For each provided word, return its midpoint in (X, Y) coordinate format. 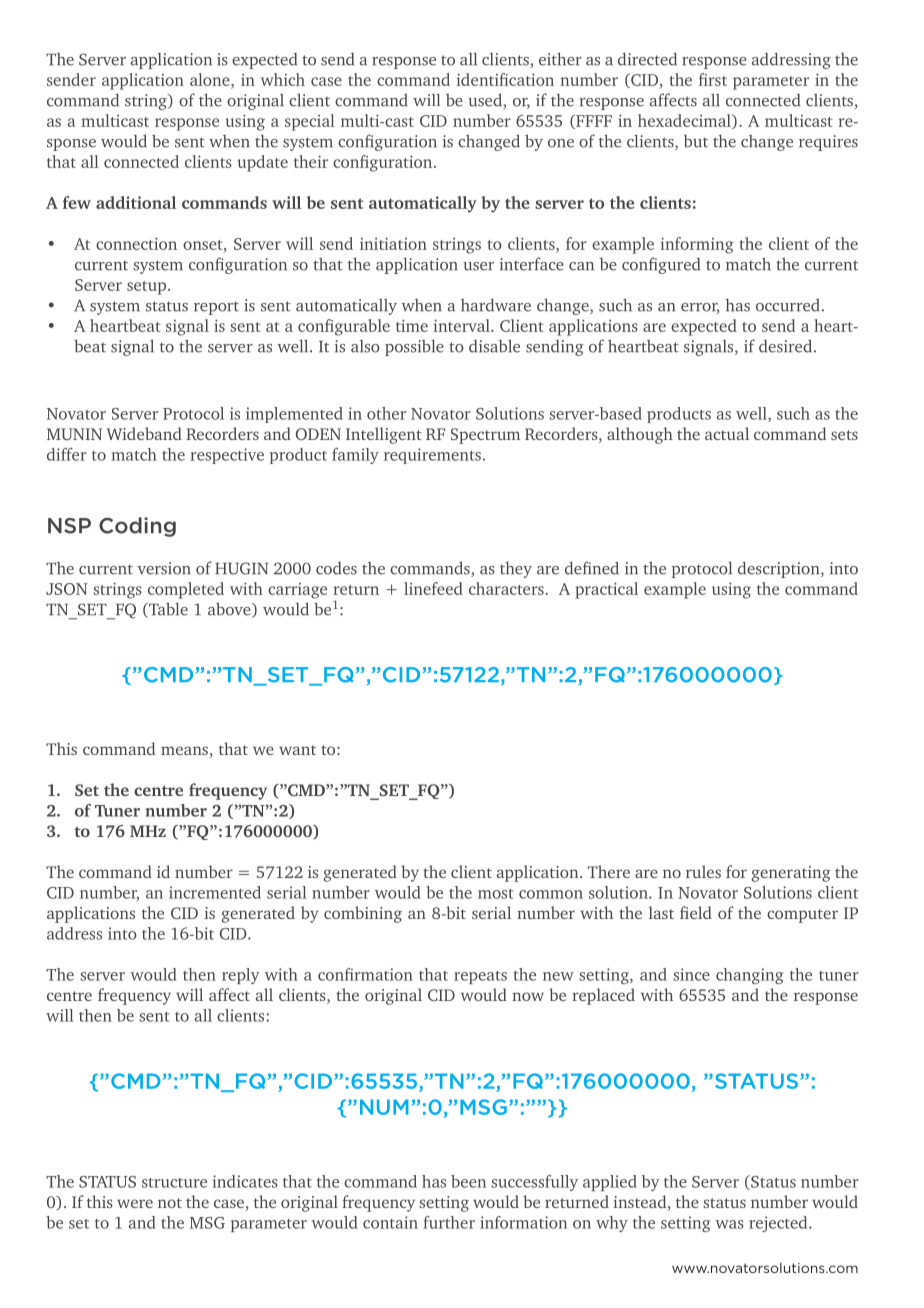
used (486, 101)
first (713, 79)
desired (785, 346)
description (780, 569)
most (496, 894)
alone (211, 79)
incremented (215, 892)
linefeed (433, 588)
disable (494, 346)
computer (802, 916)
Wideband (144, 433)
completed (186, 590)
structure (174, 1183)
